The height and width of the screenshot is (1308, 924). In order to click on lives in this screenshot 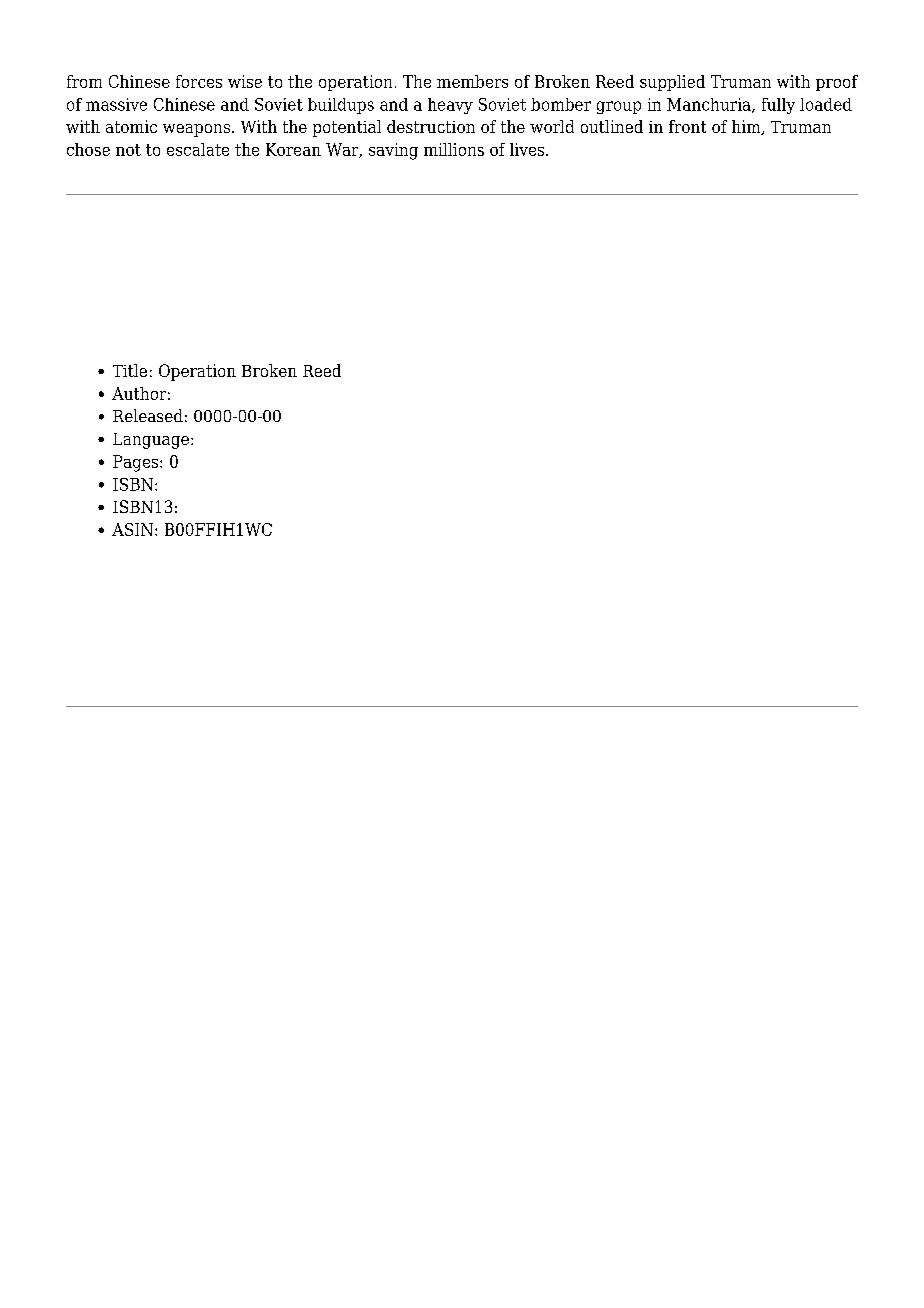, I will do `click(528, 149)`.
